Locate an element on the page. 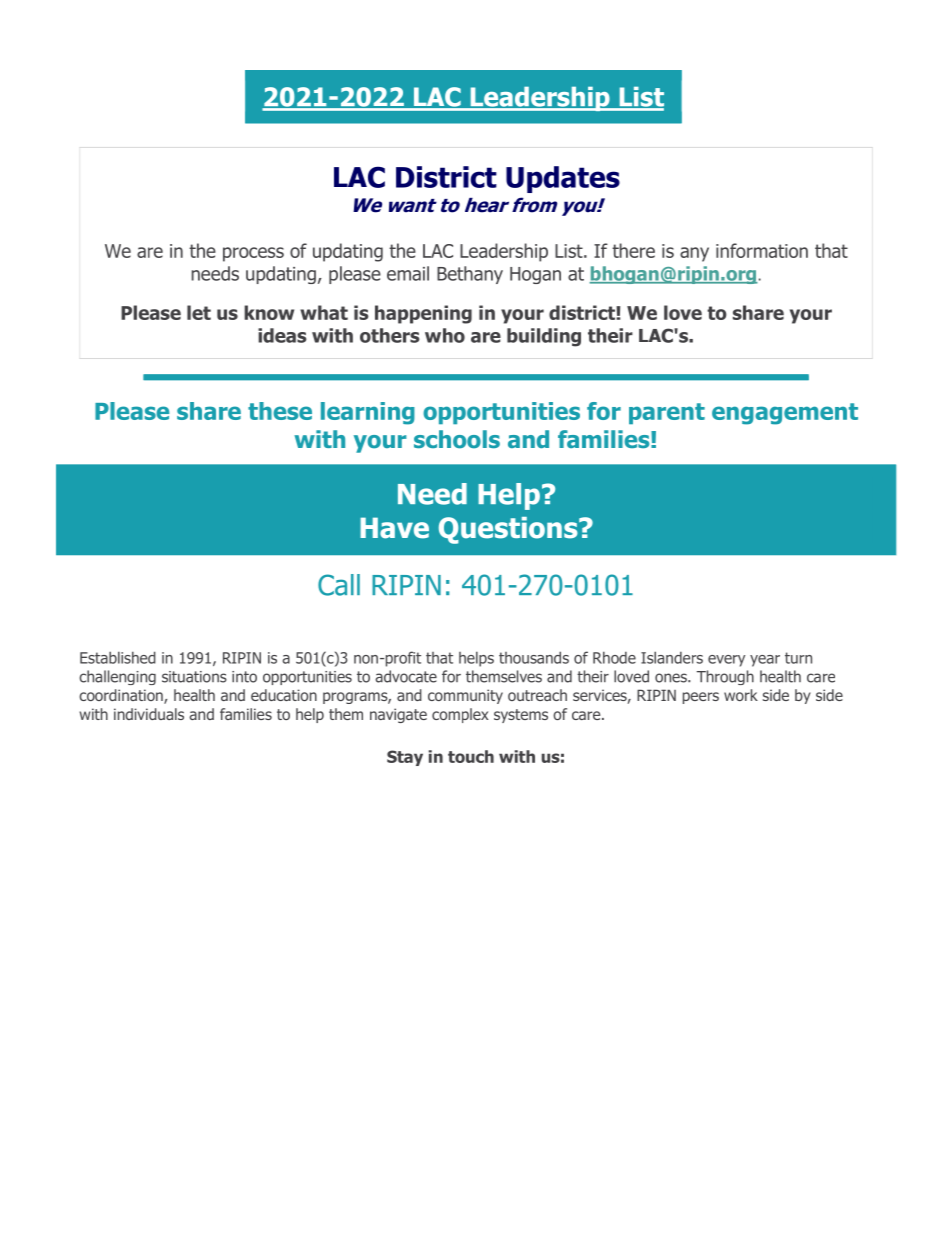  schools is located at coordinates (457, 439).
